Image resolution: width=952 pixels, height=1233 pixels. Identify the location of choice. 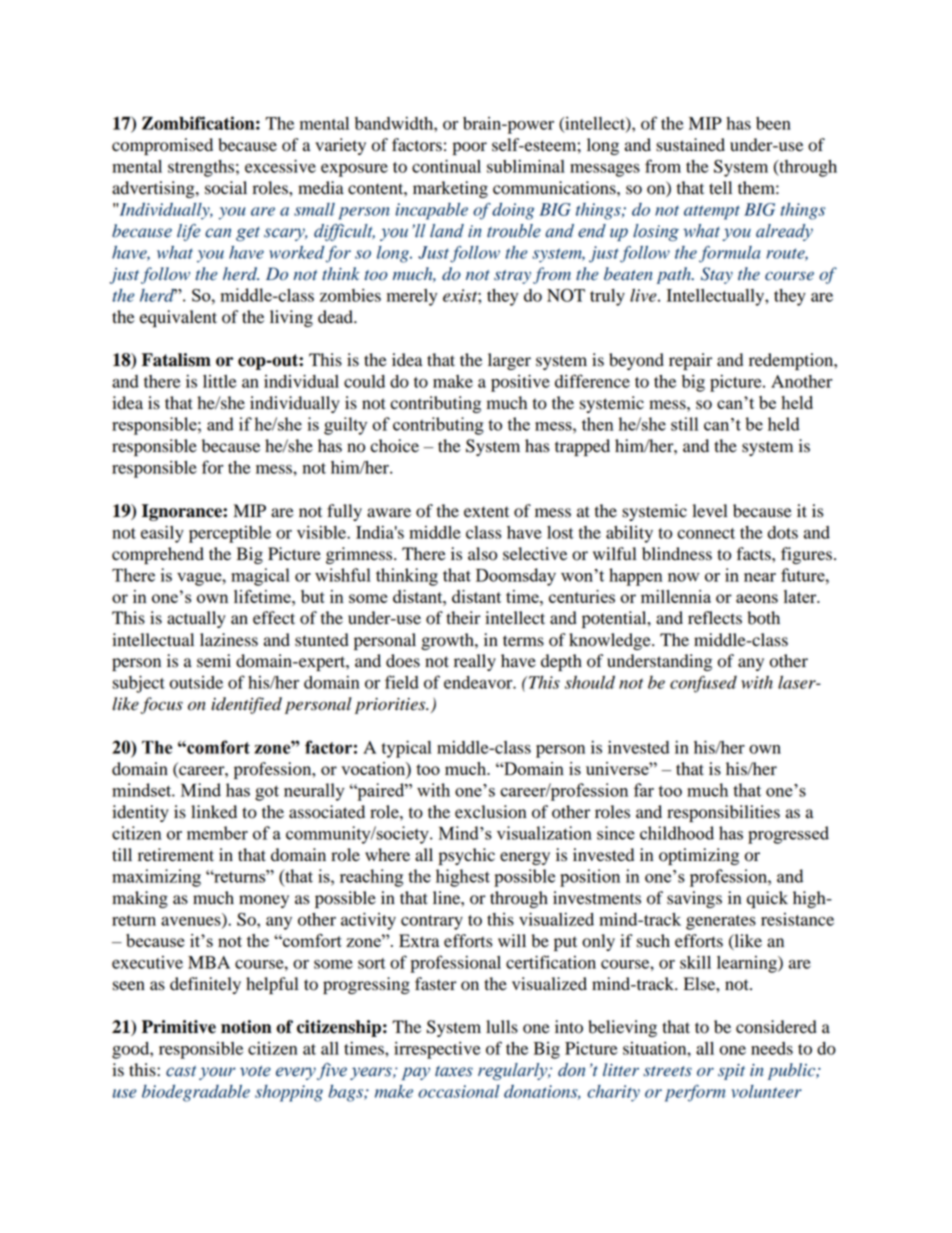
(394, 446).
